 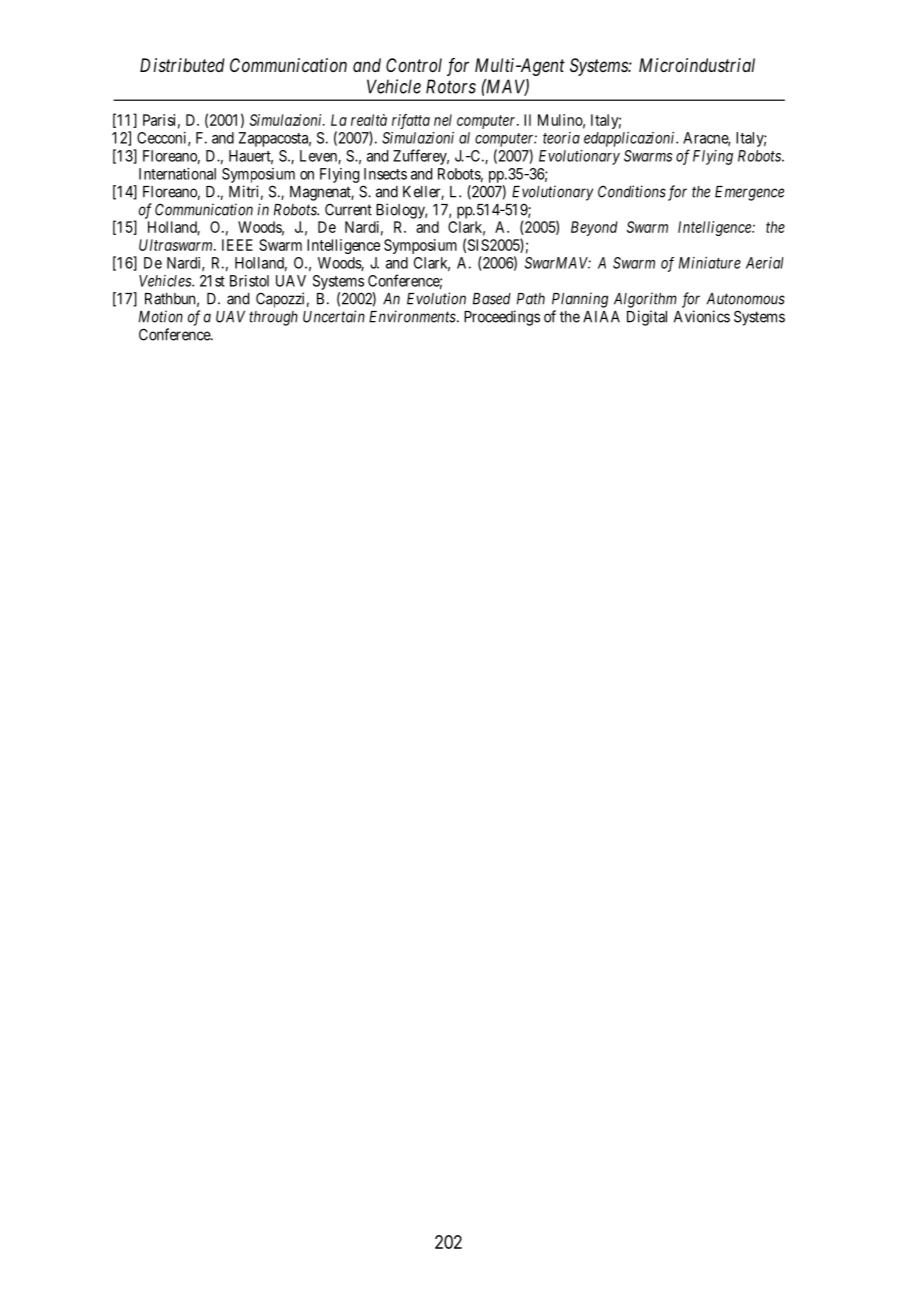 I want to click on Miniature, so click(x=710, y=263).
